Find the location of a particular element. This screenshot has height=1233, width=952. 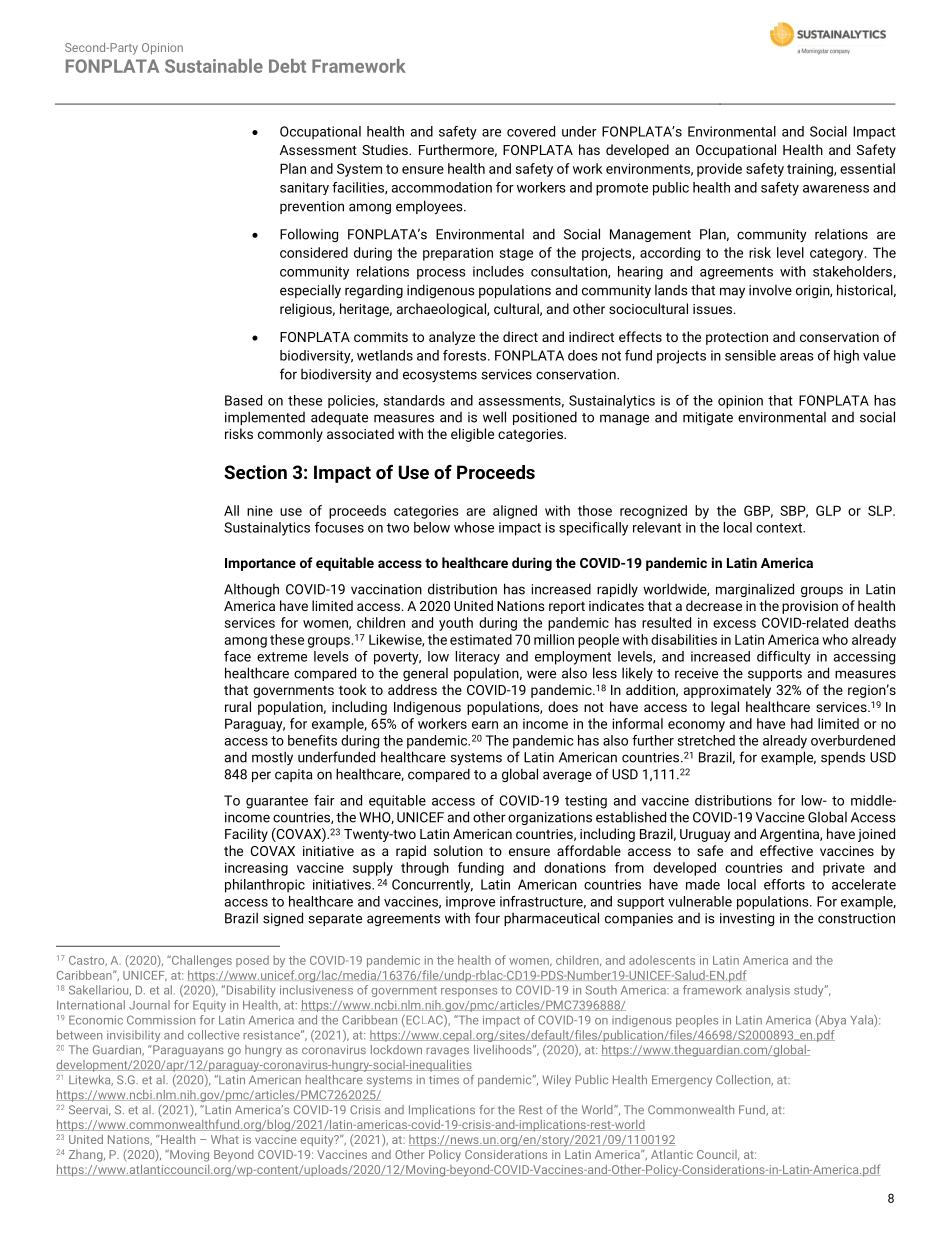

eligible is located at coordinates (472, 435).
